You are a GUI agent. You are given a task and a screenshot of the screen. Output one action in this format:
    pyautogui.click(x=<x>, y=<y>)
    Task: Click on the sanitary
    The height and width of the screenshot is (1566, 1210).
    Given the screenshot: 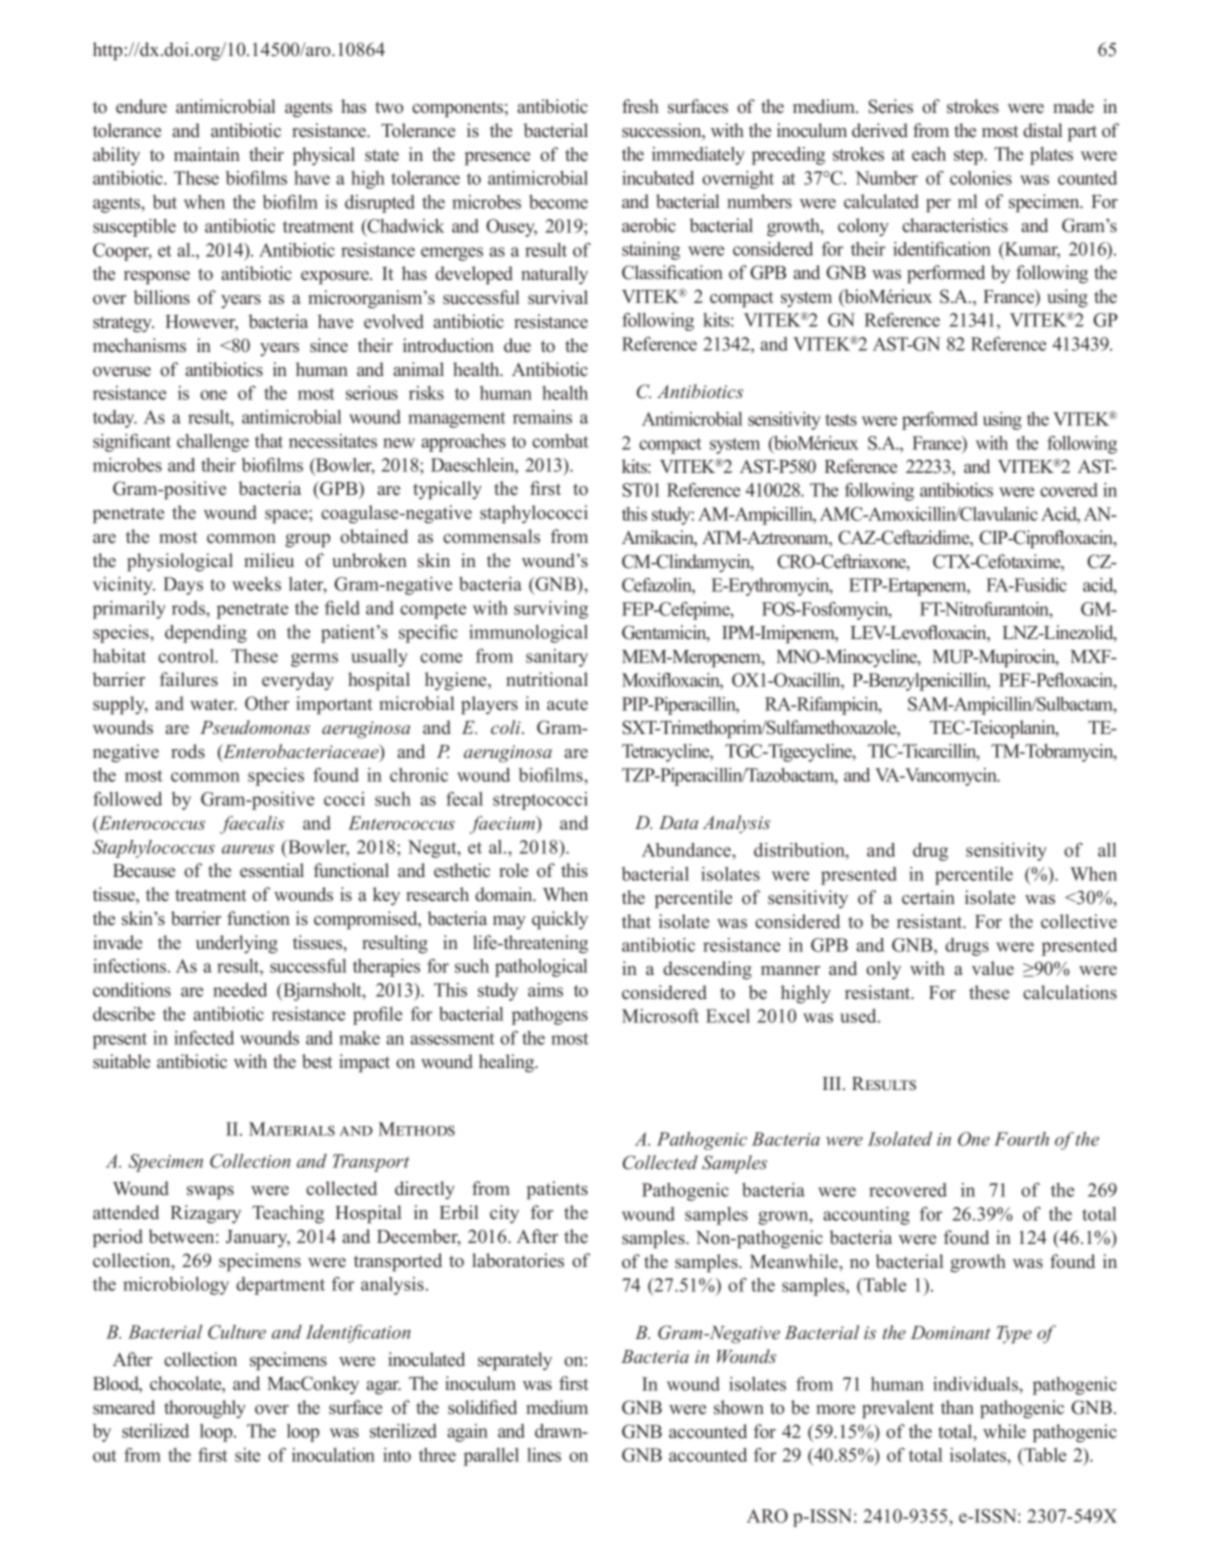 What is the action you would take?
    pyautogui.click(x=557, y=658)
